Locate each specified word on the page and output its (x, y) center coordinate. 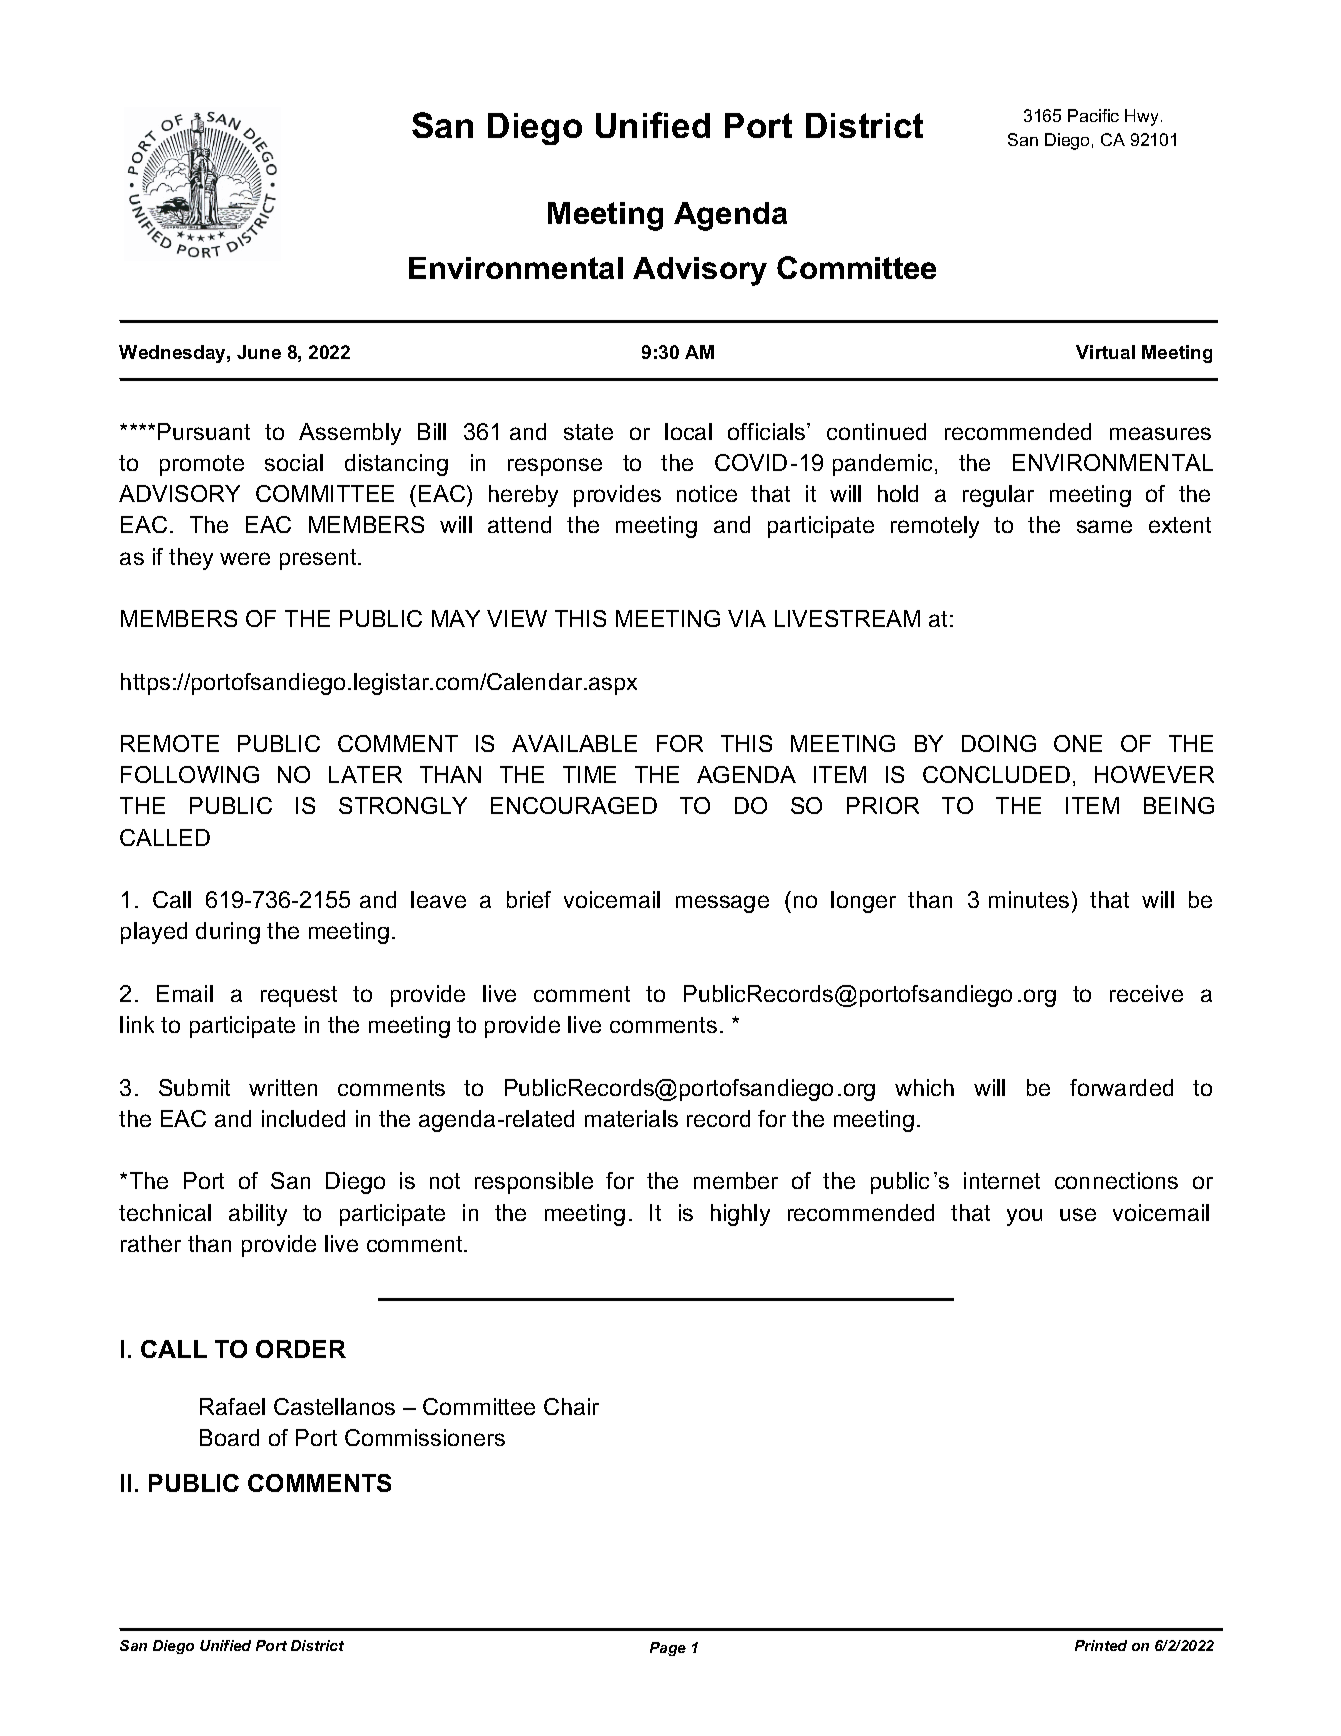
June (259, 352)
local (688, 431)
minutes (1029, 899)
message (722, 904)
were (245, 558)
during (228, 933)
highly (740, 1215)
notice (707, 493)
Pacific (1093, 115)
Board (229, 1437)
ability (258, 1215)
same (1104, 526)
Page (668, 1649)
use (1078, 1214)
